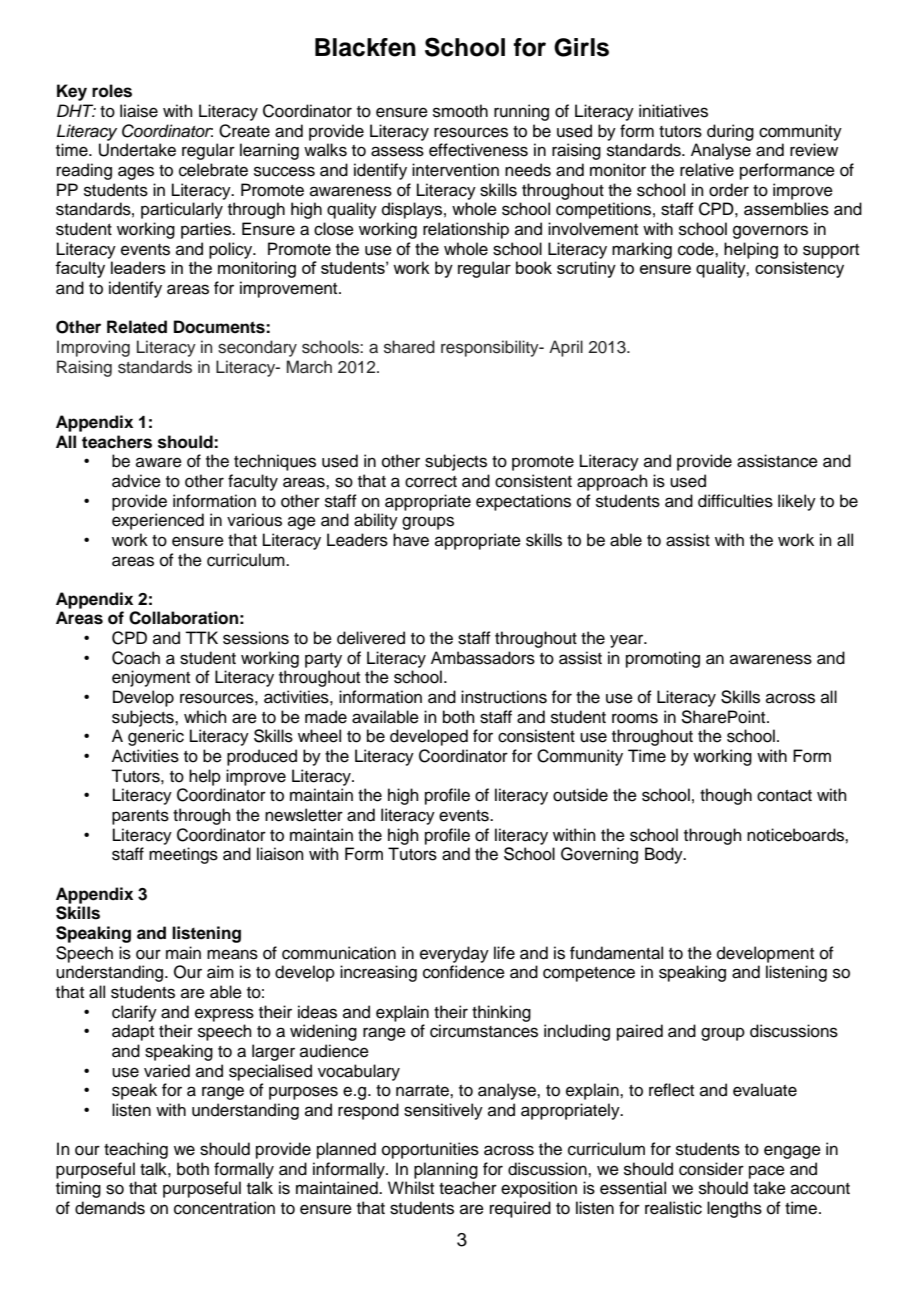  I want to click on planning, so click(446, 1170).
